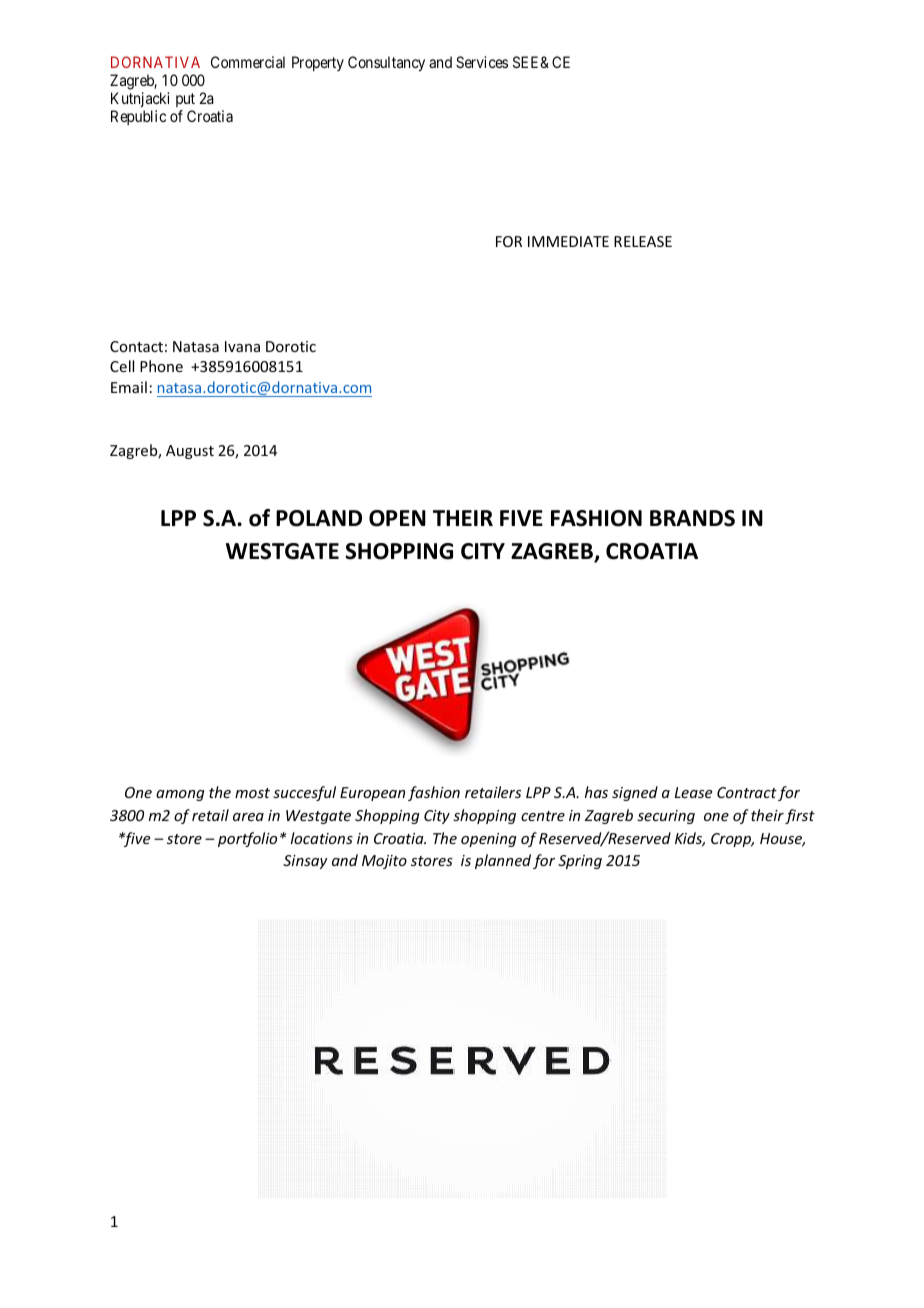 This screenshot has width=924, height=1308. I want to click on most, so click(252, 793).
